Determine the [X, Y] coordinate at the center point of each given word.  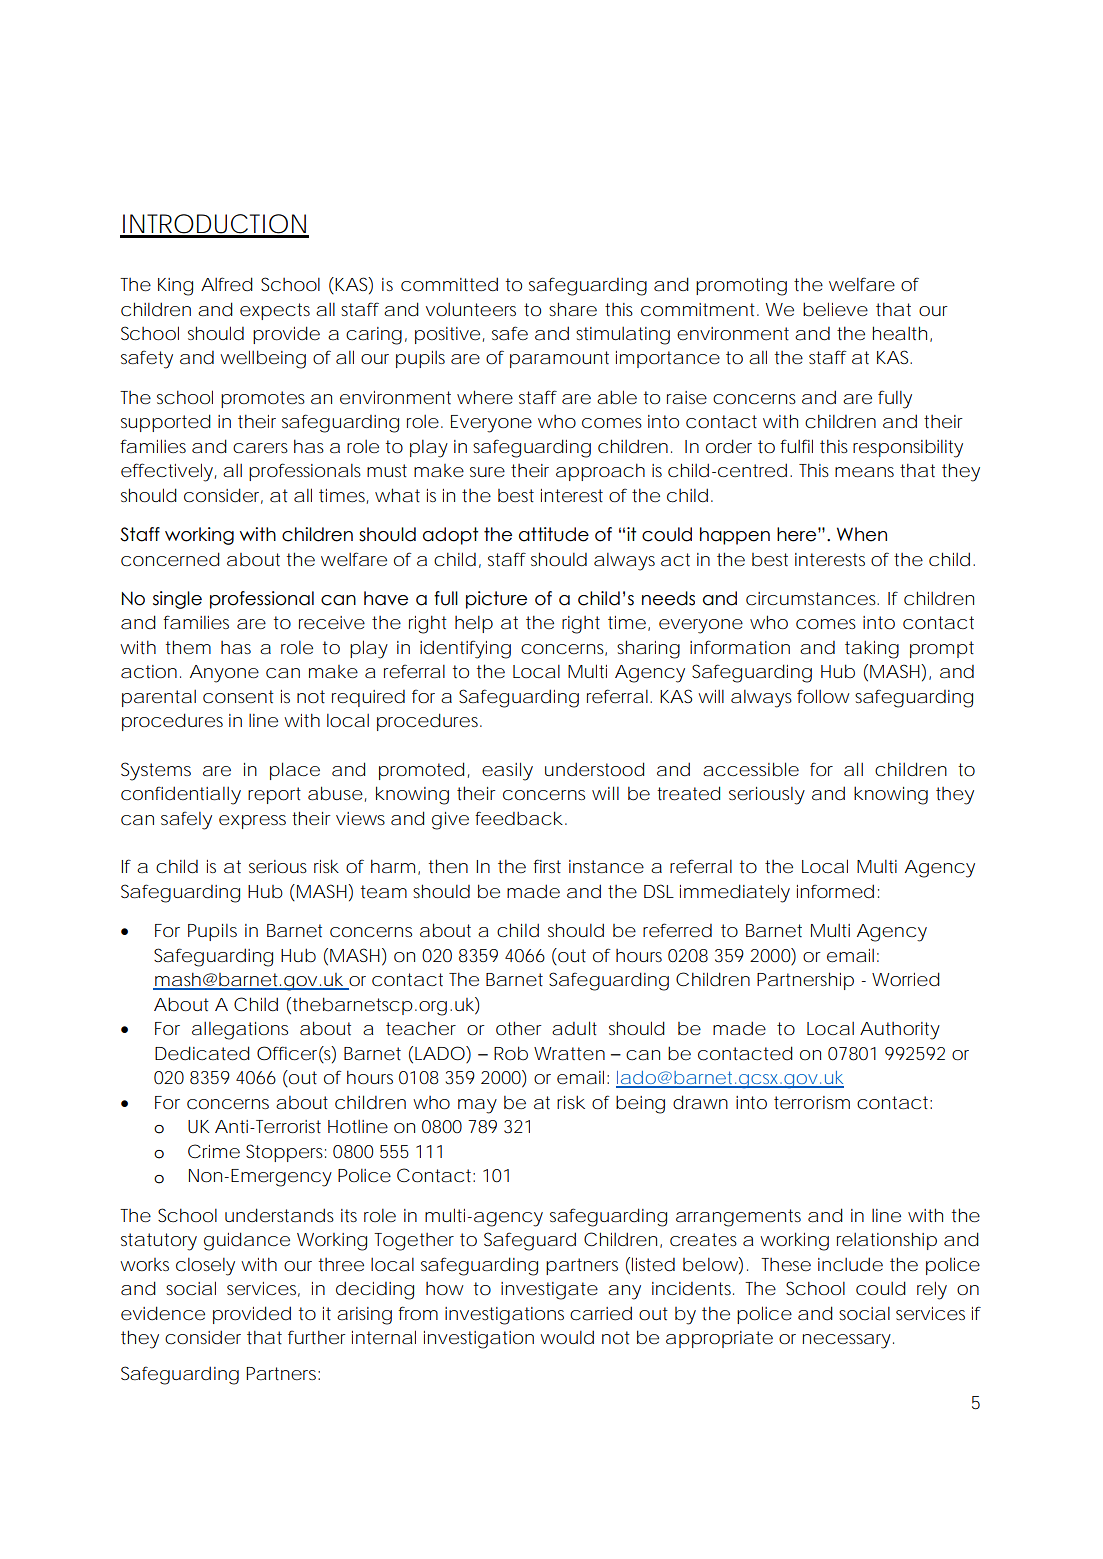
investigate [549, 1291]
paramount [559, 359]
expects [275, 311]
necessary [847, 1341]
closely [205, 1267]
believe [835, 309]
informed [835, 891]
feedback [519, 818]
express [252, 822]
